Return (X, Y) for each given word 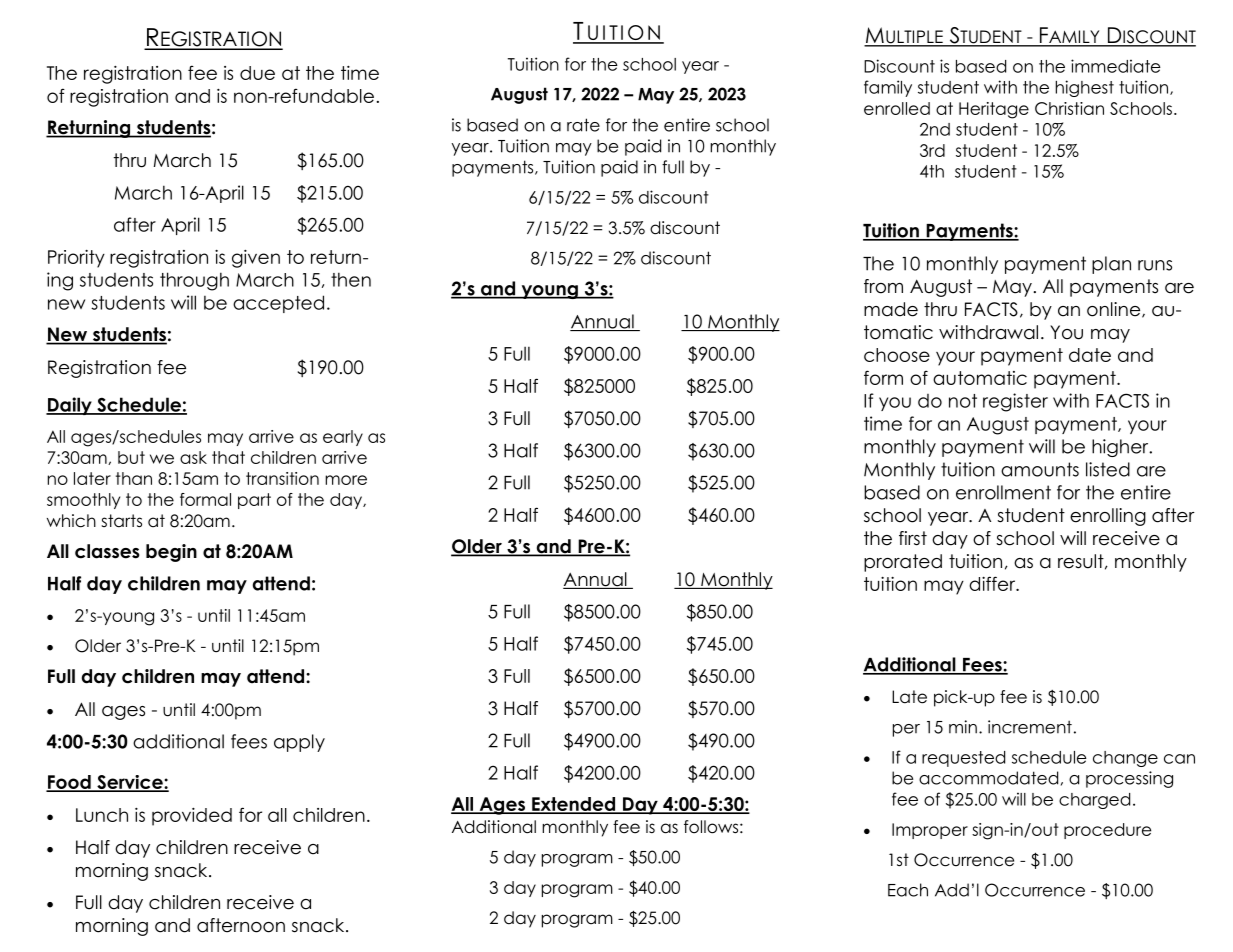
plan (1111, 265)
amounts (1040, 469)
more (346, 480)
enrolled (897, 108)
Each (908, 890)
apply (299, 743)
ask (193, 457)
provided (192, 817)
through (194, 281)
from (883, 286)
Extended (574, 805)
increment (1030, 727)
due (257, 73)
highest (1085, 88)
